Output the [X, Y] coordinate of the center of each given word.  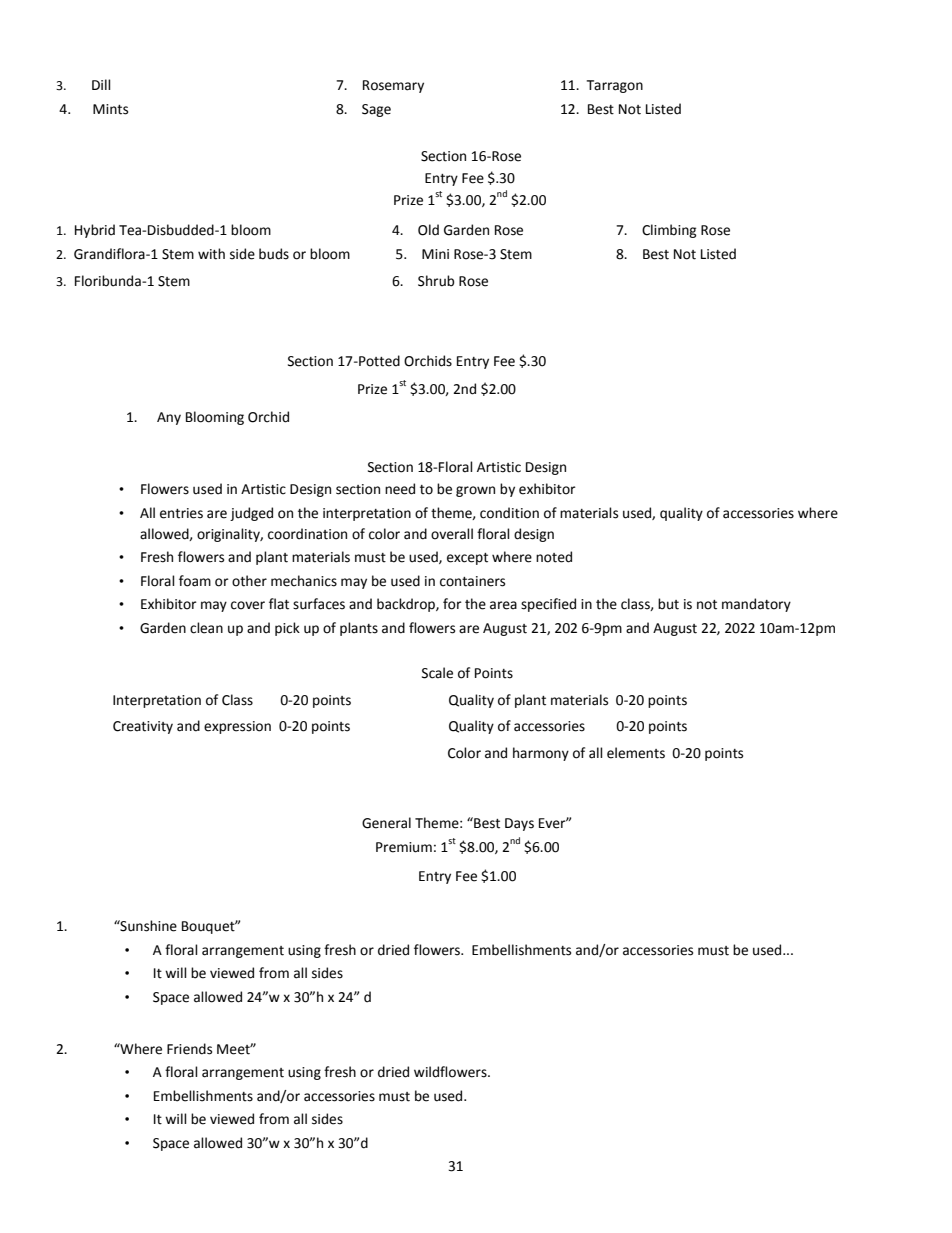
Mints [110, 109]
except [467, 559]
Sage [376, 110]
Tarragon [615, 86]
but [668, 604]
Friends [189, 1049]
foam [195, 581]
